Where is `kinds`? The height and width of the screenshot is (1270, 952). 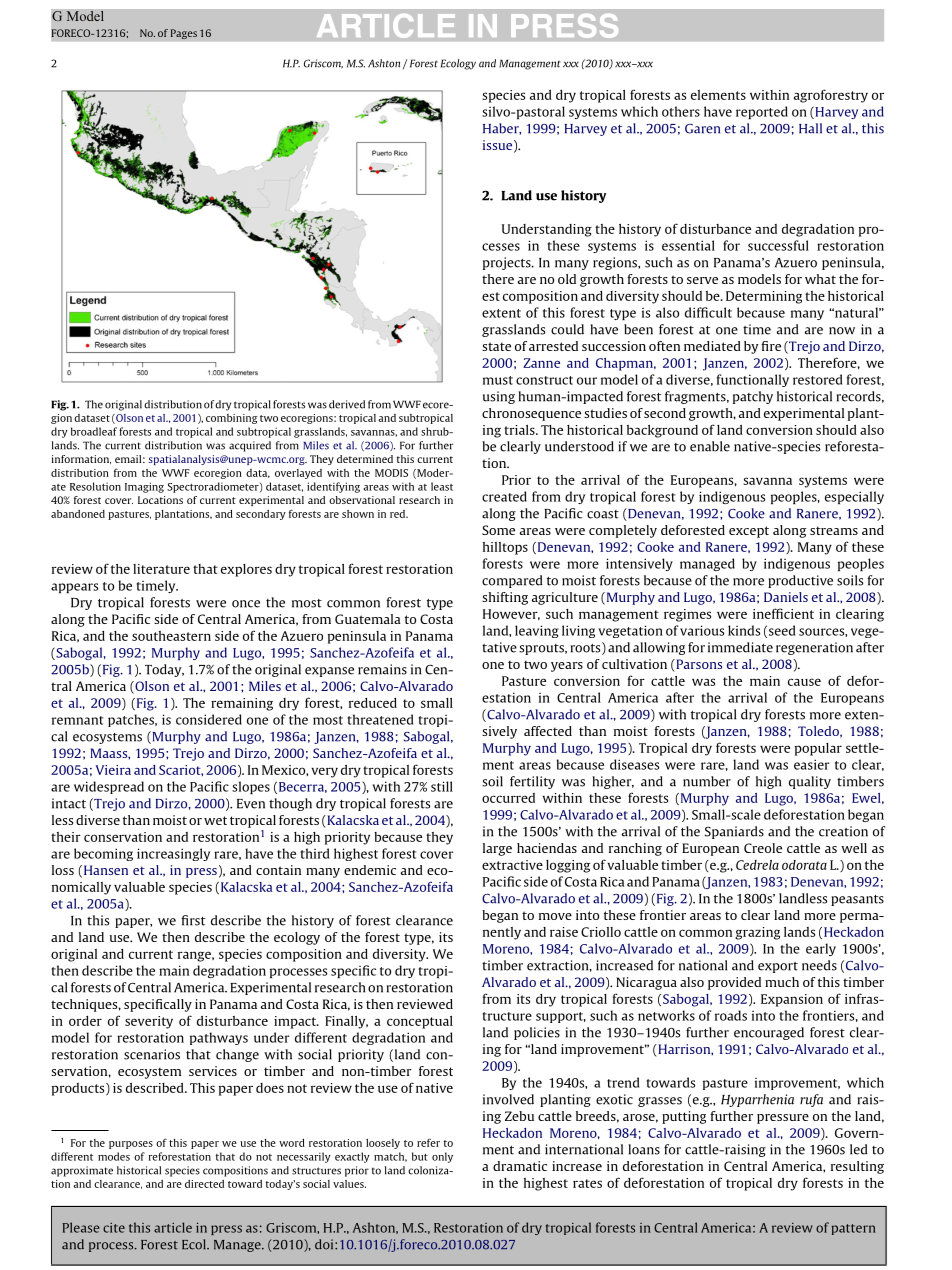
kinds is located at coordinates (744, 630).
